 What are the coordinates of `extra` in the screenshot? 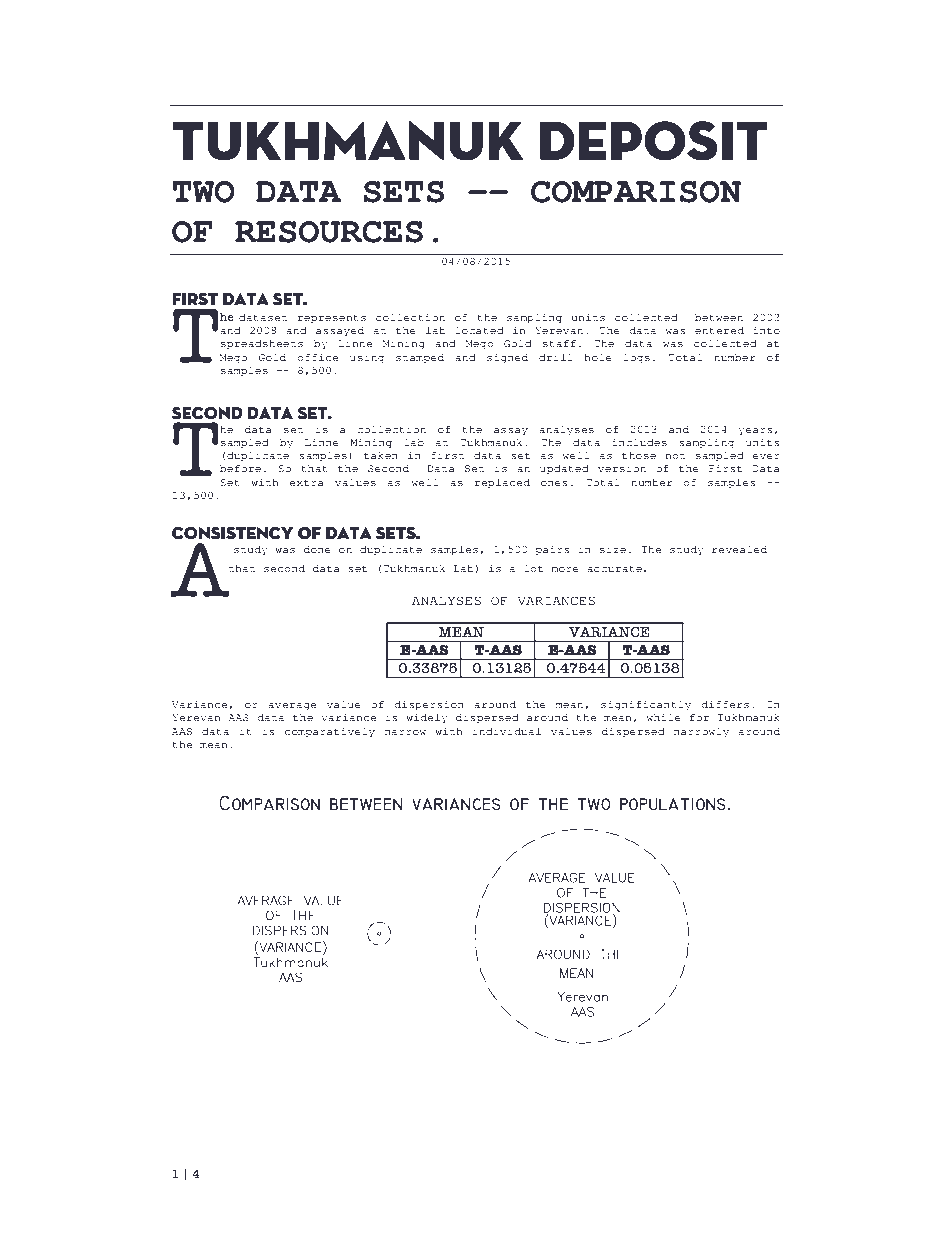 It's located at (306, 482).
